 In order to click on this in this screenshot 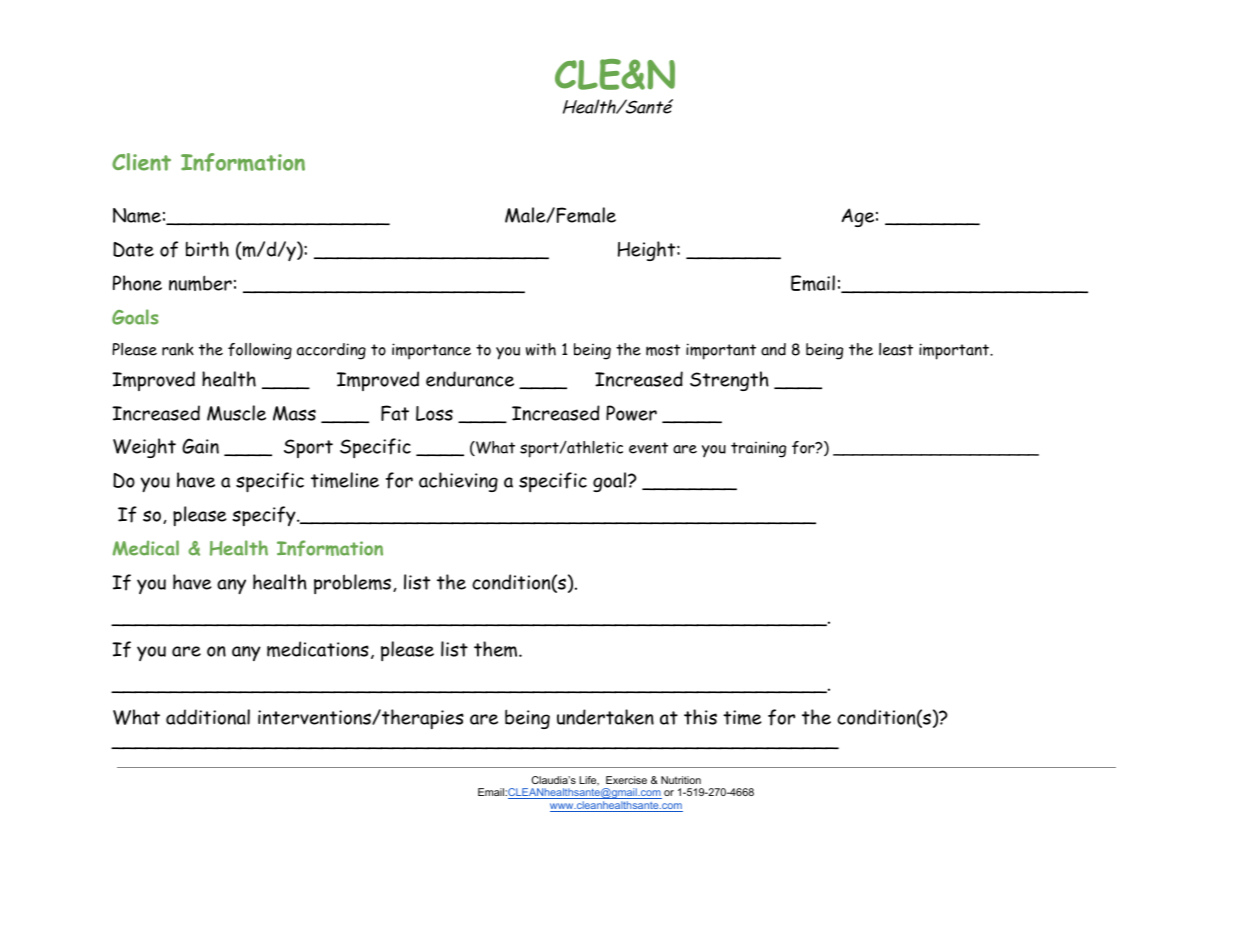, I will do `click(700, 717)`.
